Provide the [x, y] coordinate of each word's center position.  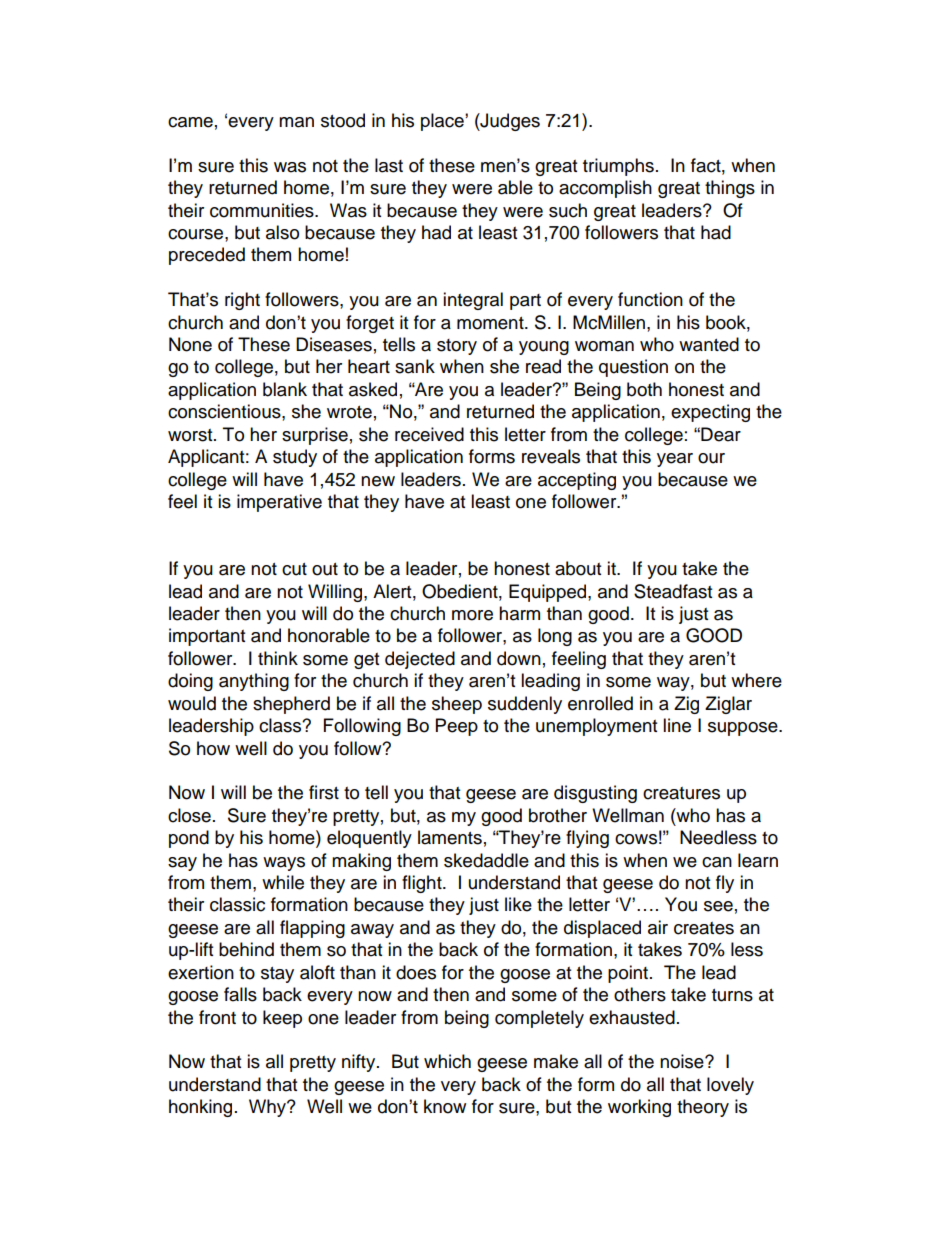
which [447, 1061]
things [730, 189]
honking [200, 1108]
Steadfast [673, 591]
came [190, 122]
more [472, 615]
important [207, 637]
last [389, 165]
